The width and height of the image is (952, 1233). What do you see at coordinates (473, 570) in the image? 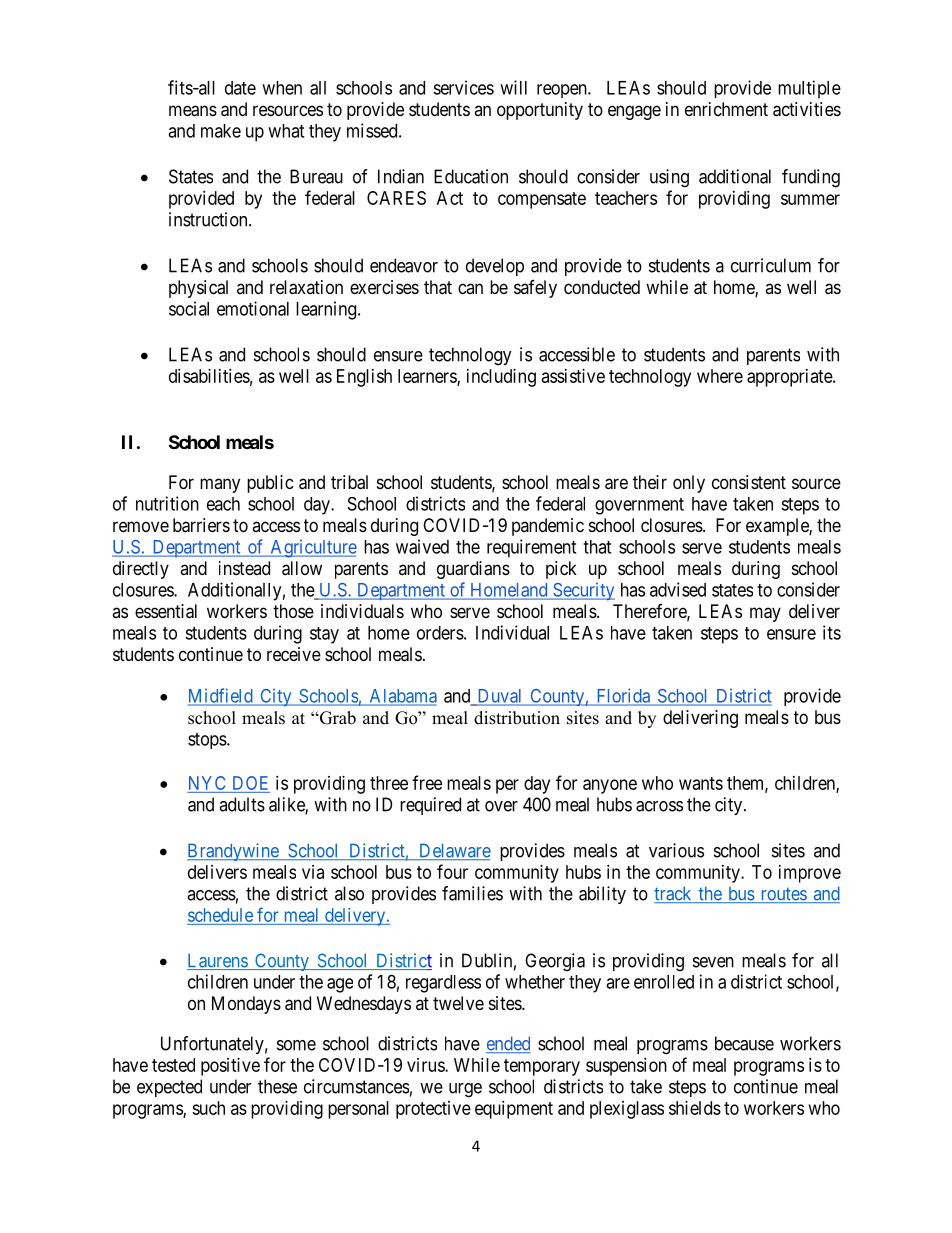
I see `guardians` at bounding box center [473, 570].
